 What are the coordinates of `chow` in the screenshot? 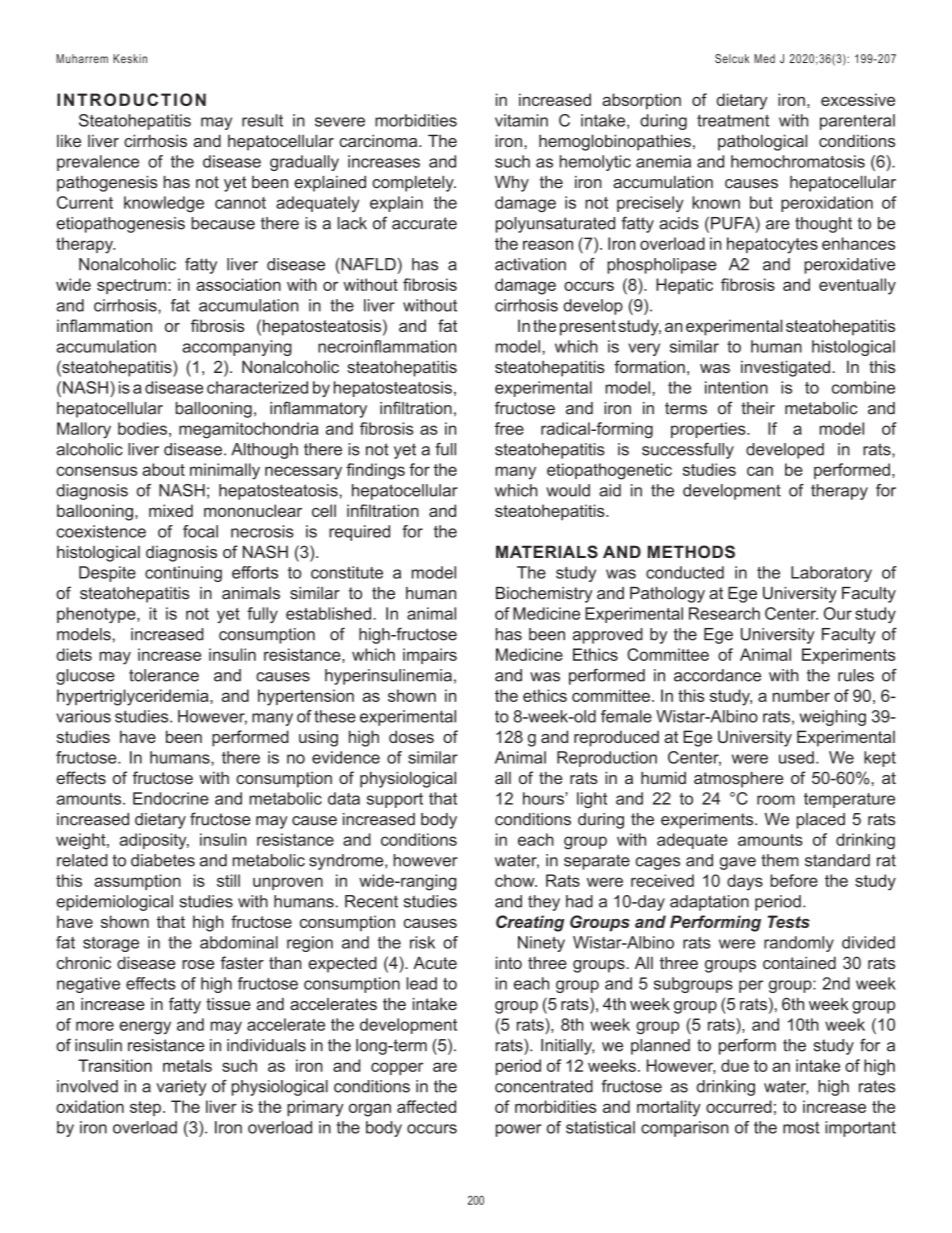 It's located at (516, 880).
